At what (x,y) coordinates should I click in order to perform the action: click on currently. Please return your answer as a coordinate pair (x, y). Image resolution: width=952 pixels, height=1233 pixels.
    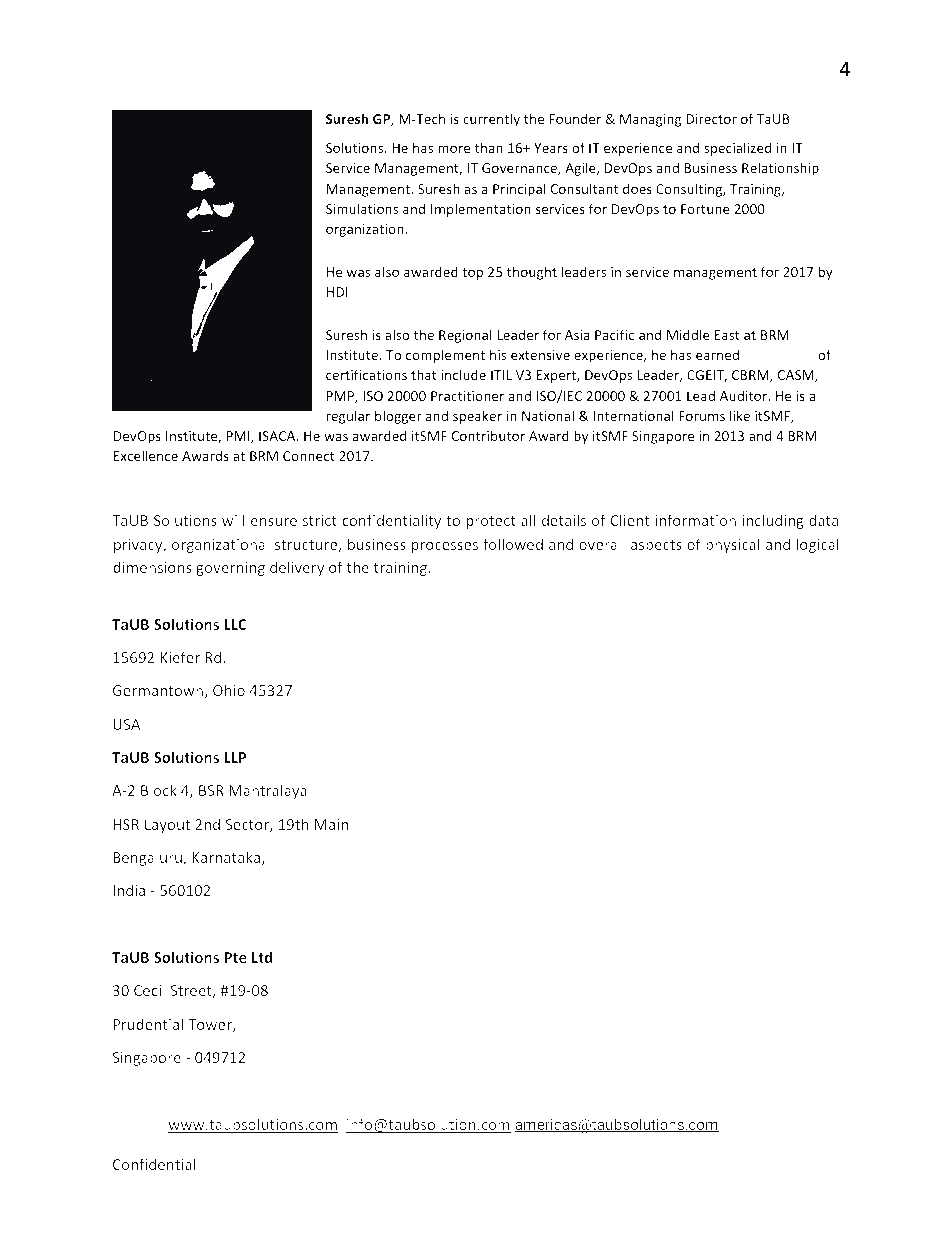
    Looking at the image, I should click on (491, 120).
